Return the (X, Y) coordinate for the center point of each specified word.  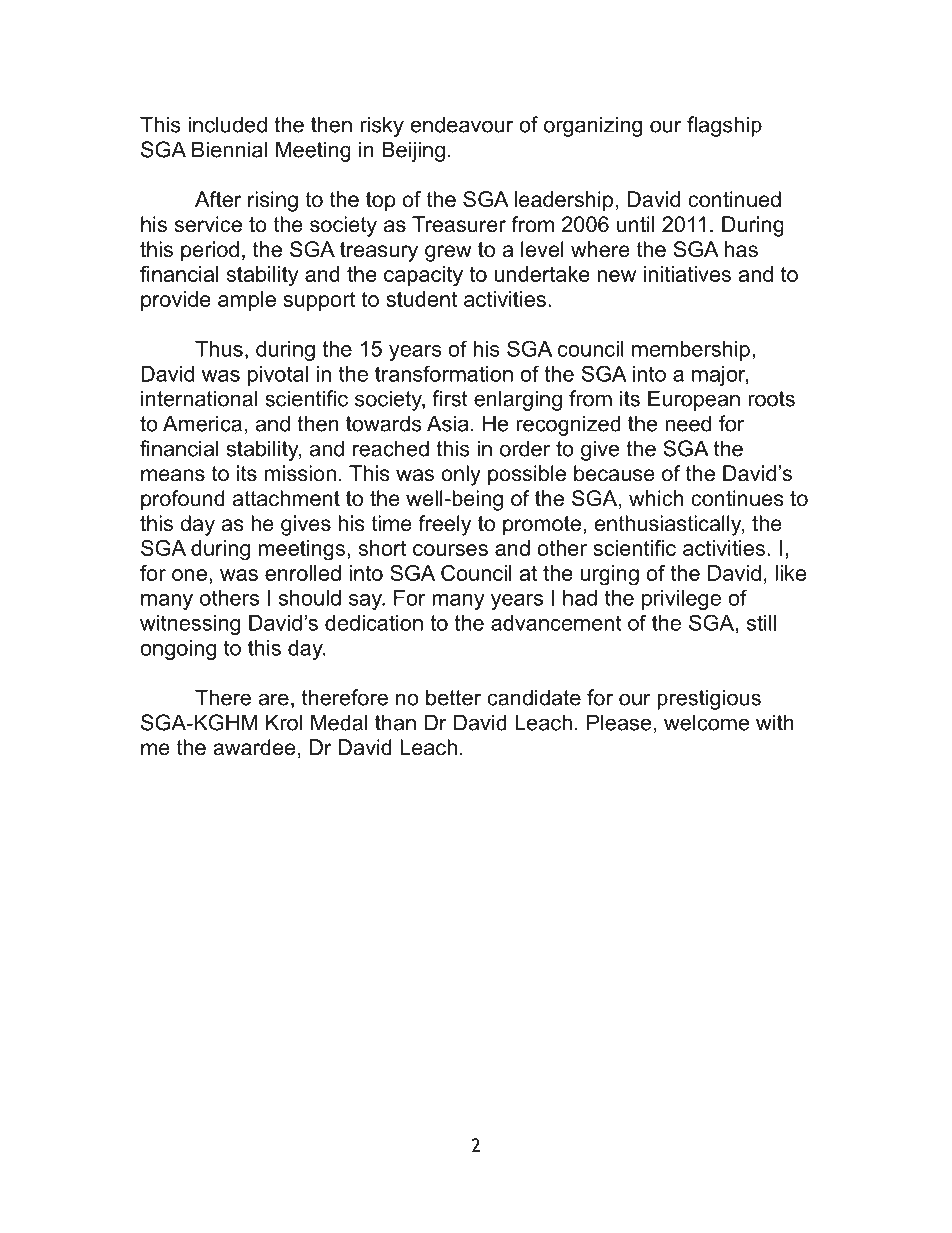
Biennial (229, 149)
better (453, 697)
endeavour (462, 124)
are (274, 699)
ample (247, 301)
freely (444, 525)
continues (737, 498)
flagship (724, 126)
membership (691, 351)
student (421, 299)
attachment (286, 498)
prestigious (709, 699)
